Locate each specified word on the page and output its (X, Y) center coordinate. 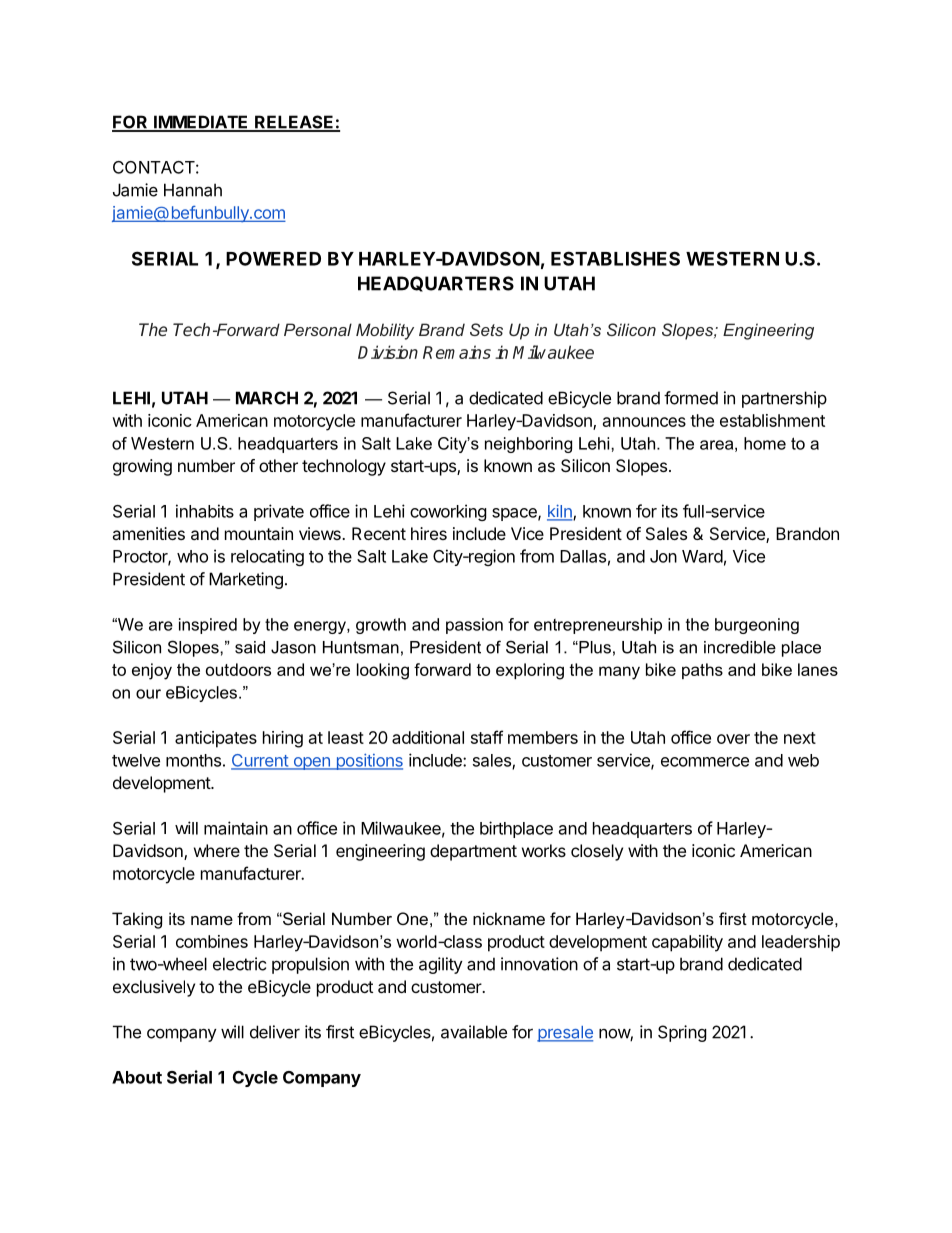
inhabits (205, 511)
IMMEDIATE (201, 123)
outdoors (238, 669)
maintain (236, 828)
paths (702, 671)
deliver (275, 1032)
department (473, 852)
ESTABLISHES (615, 258)
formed (691, 398)
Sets (486, 329)
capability (687, 943)
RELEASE (294, 123)
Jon (663, 556)
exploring (530, 671)
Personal (318, 329)
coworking (448, 512)
